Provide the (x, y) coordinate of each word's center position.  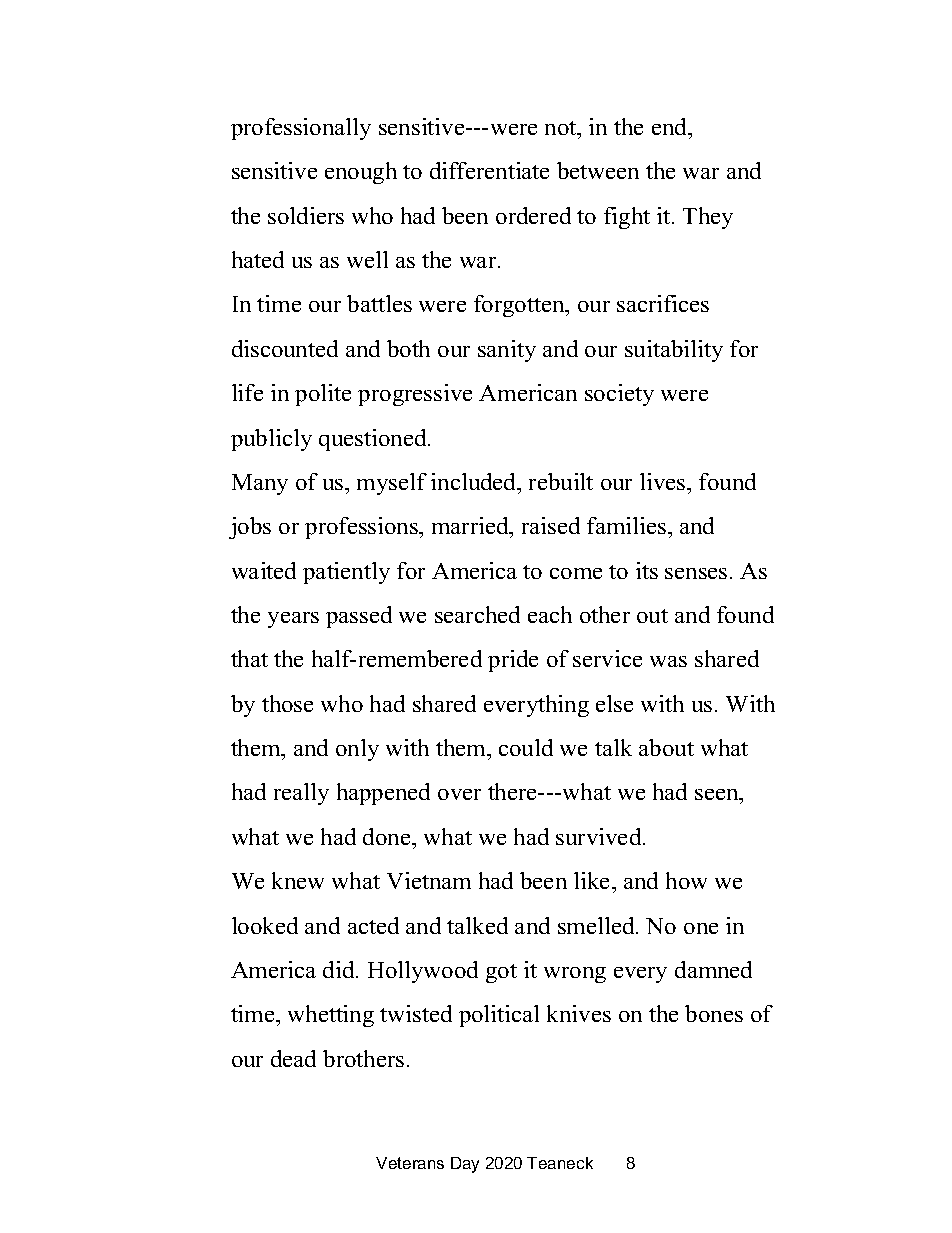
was (668, 661)
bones (714, 1013)
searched (477, 614)
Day (465, 1165)
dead (293, 1058)
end (671, 126)
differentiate (489, 170)
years (293, 620)
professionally (301, 129)
